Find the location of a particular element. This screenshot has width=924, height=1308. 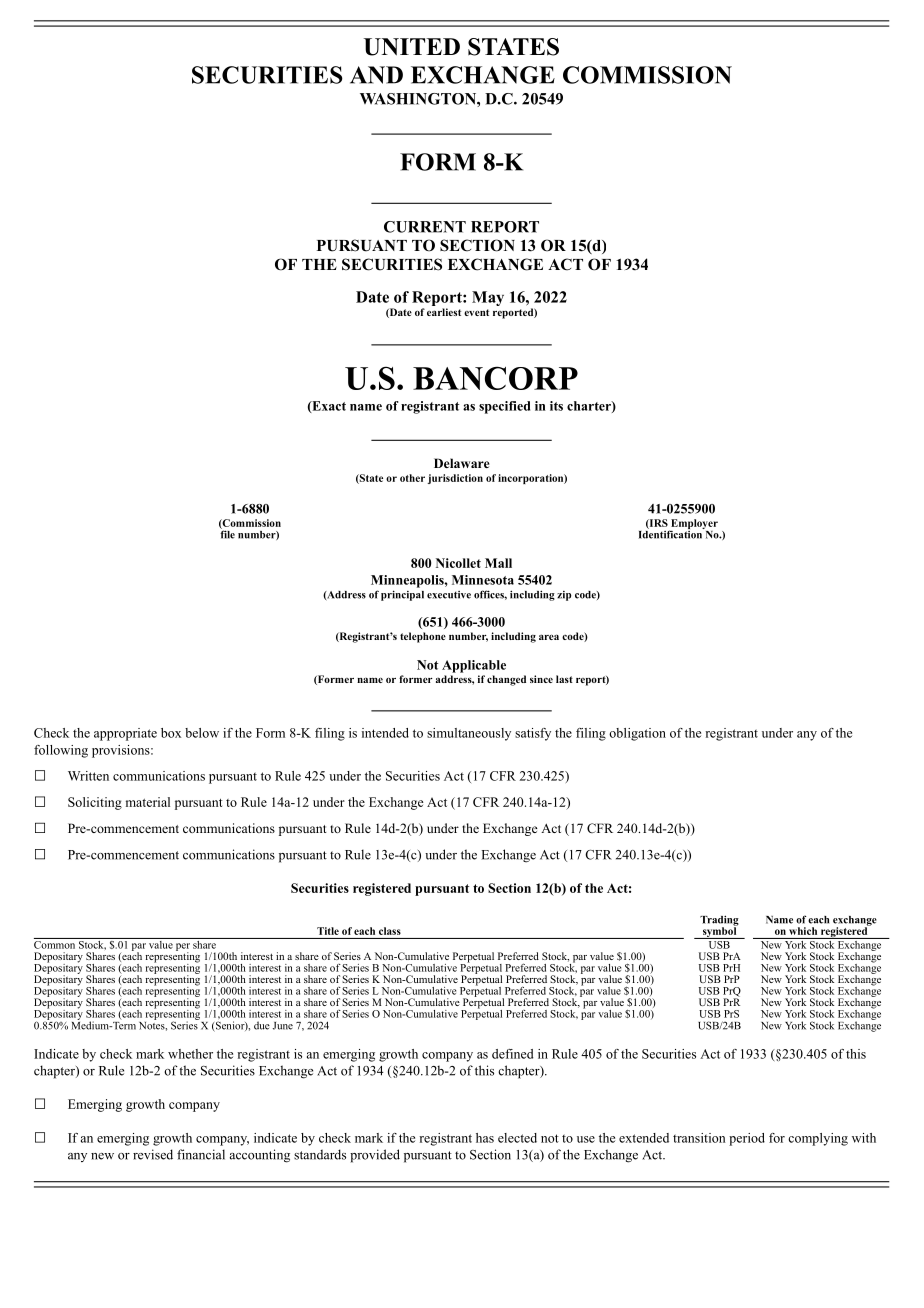

CURRENT is located at coordinates (425, 227).
